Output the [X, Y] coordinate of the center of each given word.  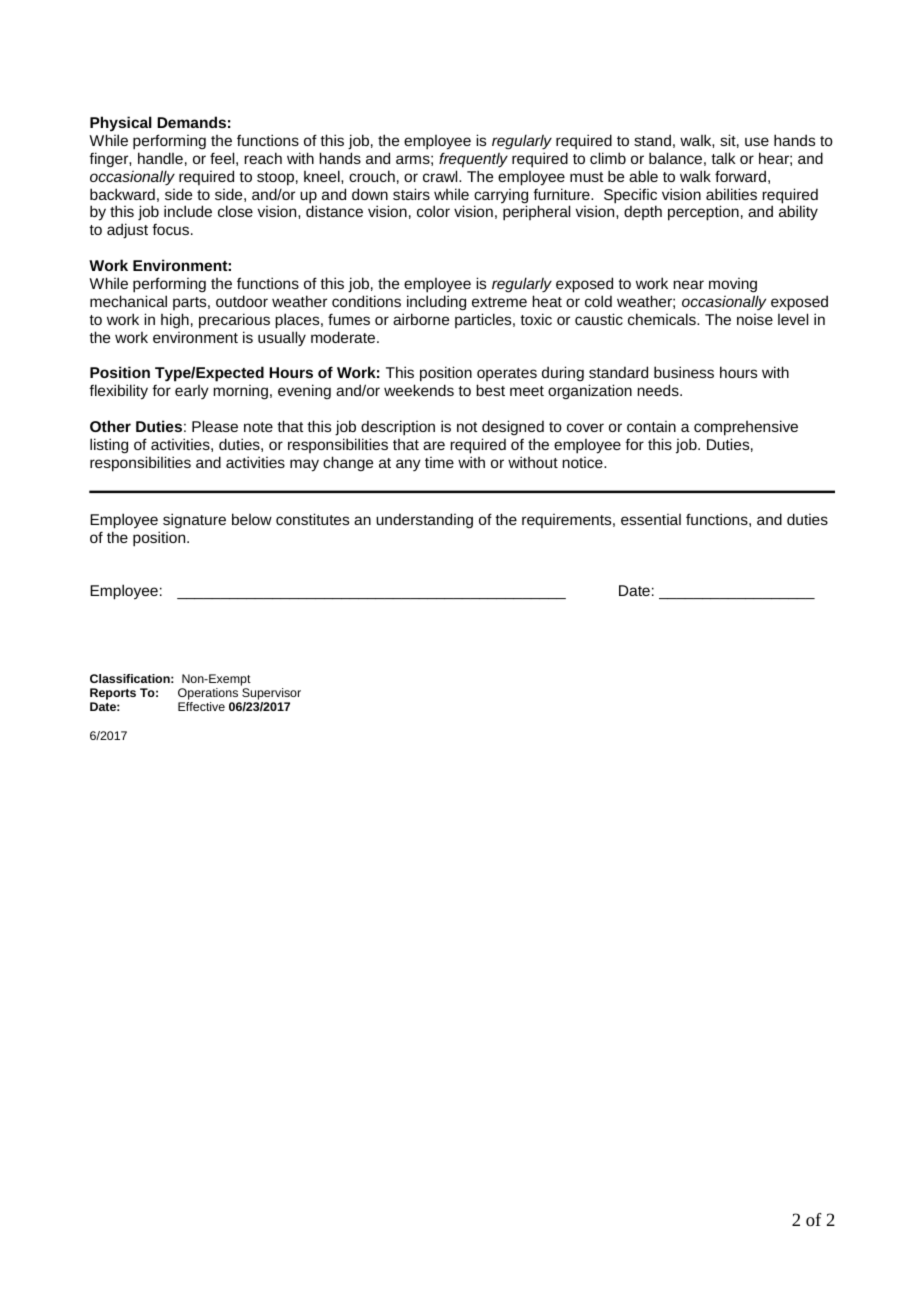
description [398, 428]
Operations [209, 695]
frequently [473, 160]
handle [160, 158]
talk [723, 158]
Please [215, 426]
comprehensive [746, 428]
